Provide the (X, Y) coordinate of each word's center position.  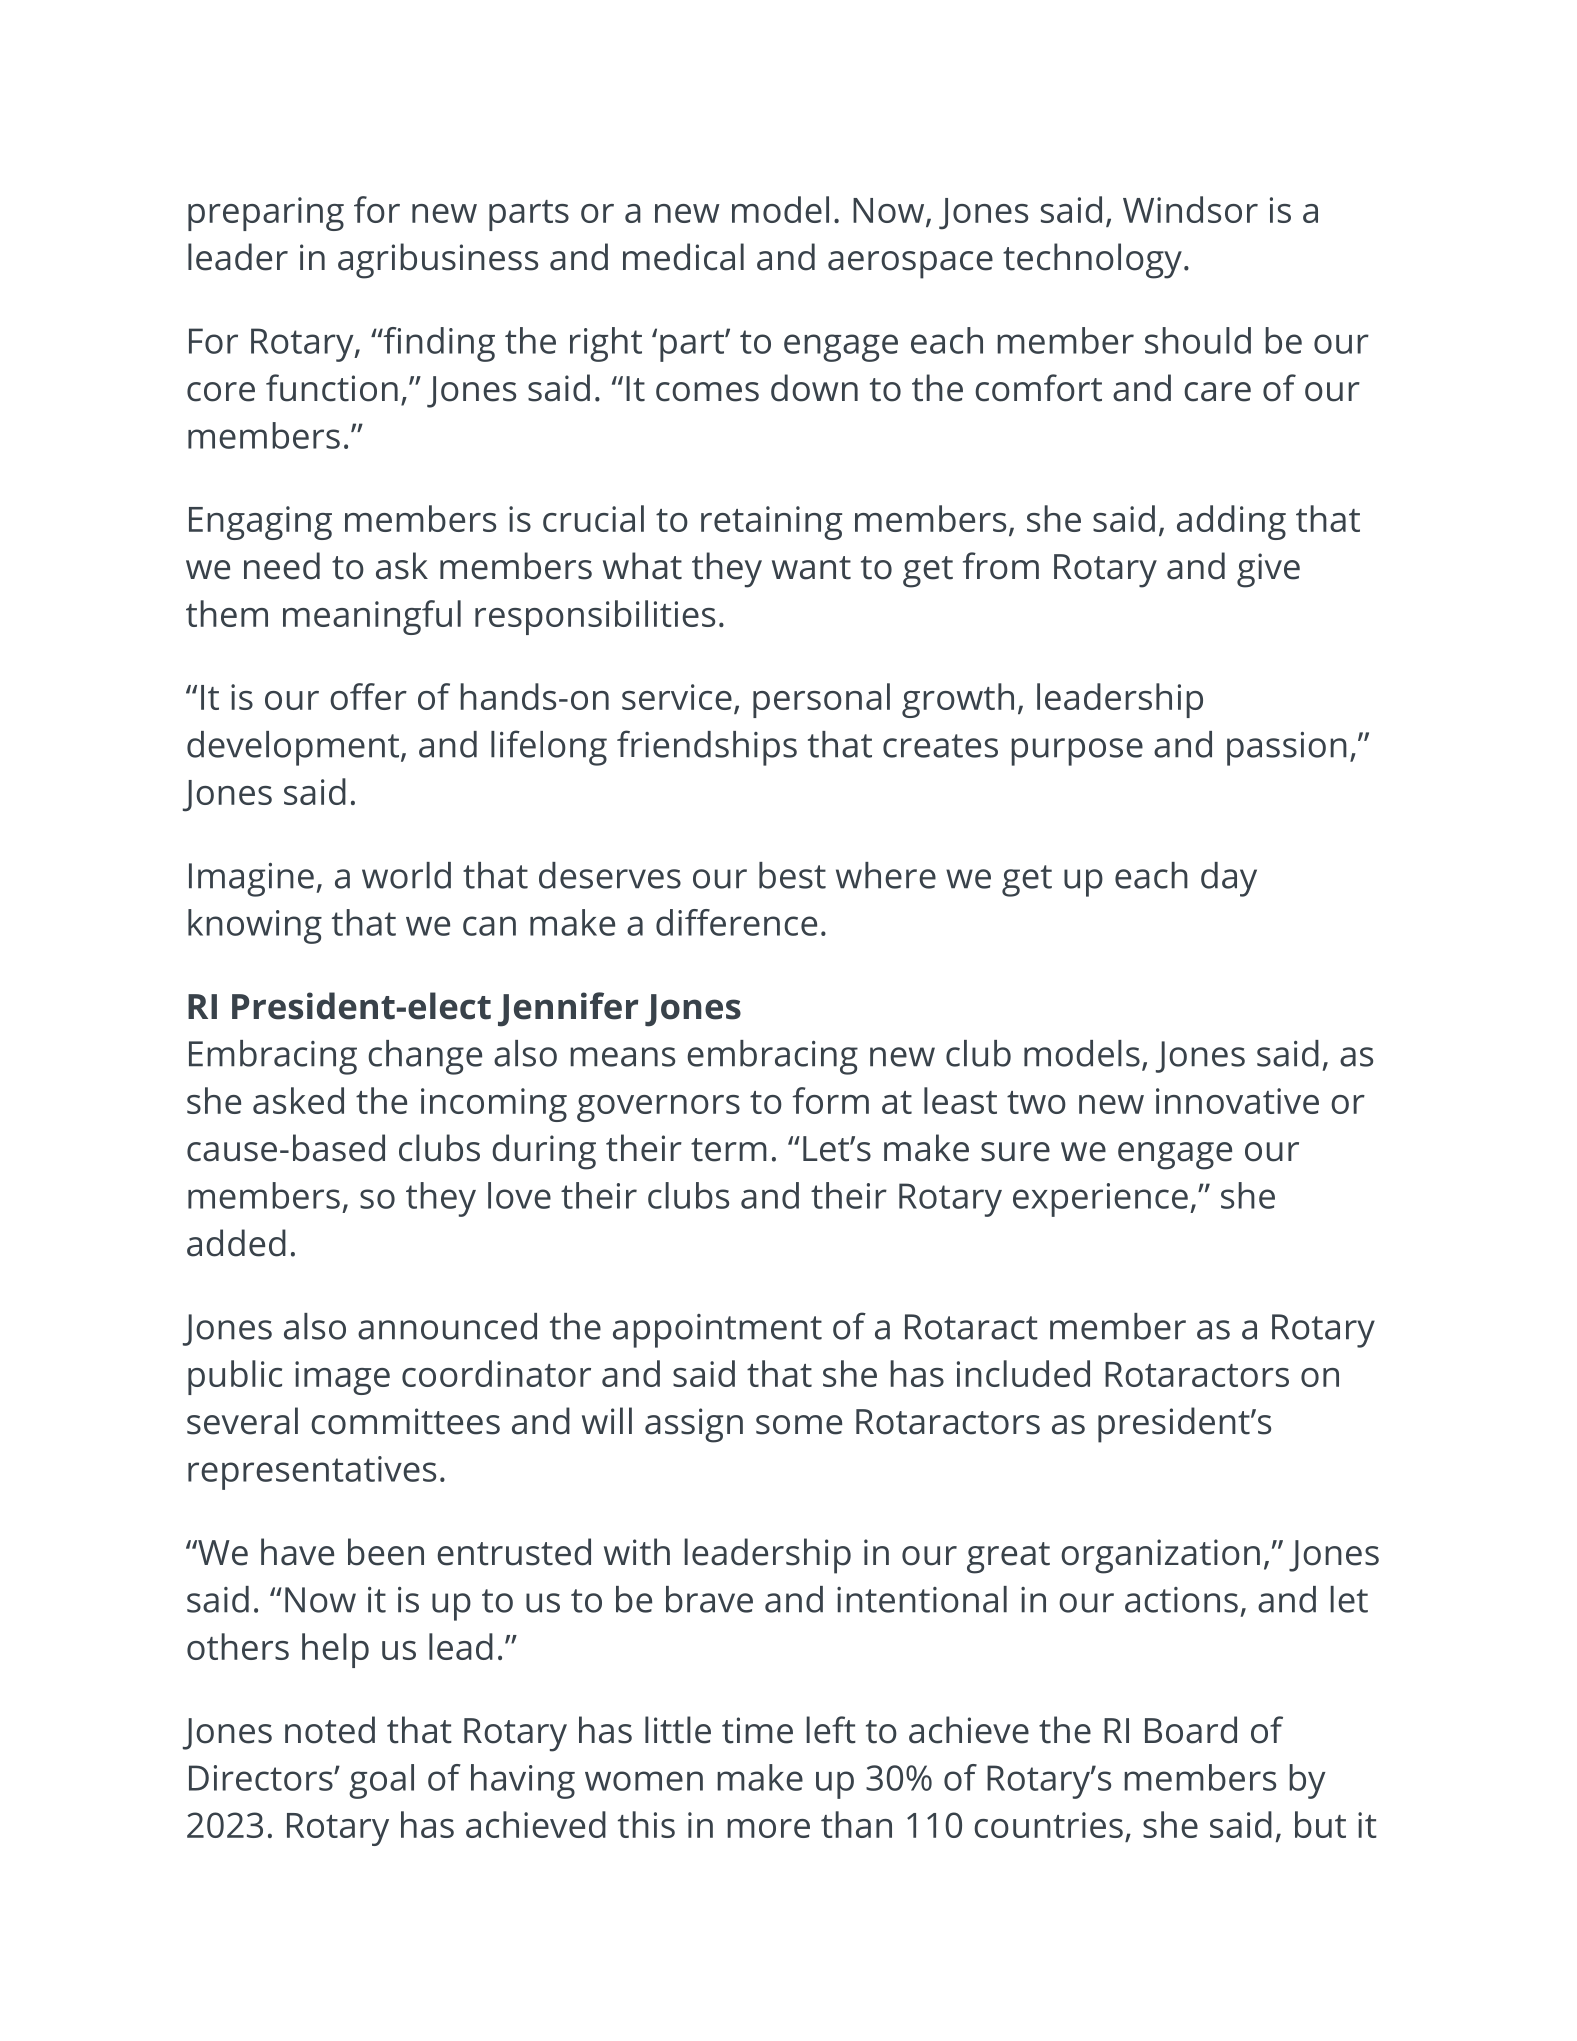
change (425, 1057)
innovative (1237, 1101)
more (768, 1828)
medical (683, 257)
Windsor (1190, 209)
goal (381, 1781)
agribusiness (438, 261)
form (831, 1100)
